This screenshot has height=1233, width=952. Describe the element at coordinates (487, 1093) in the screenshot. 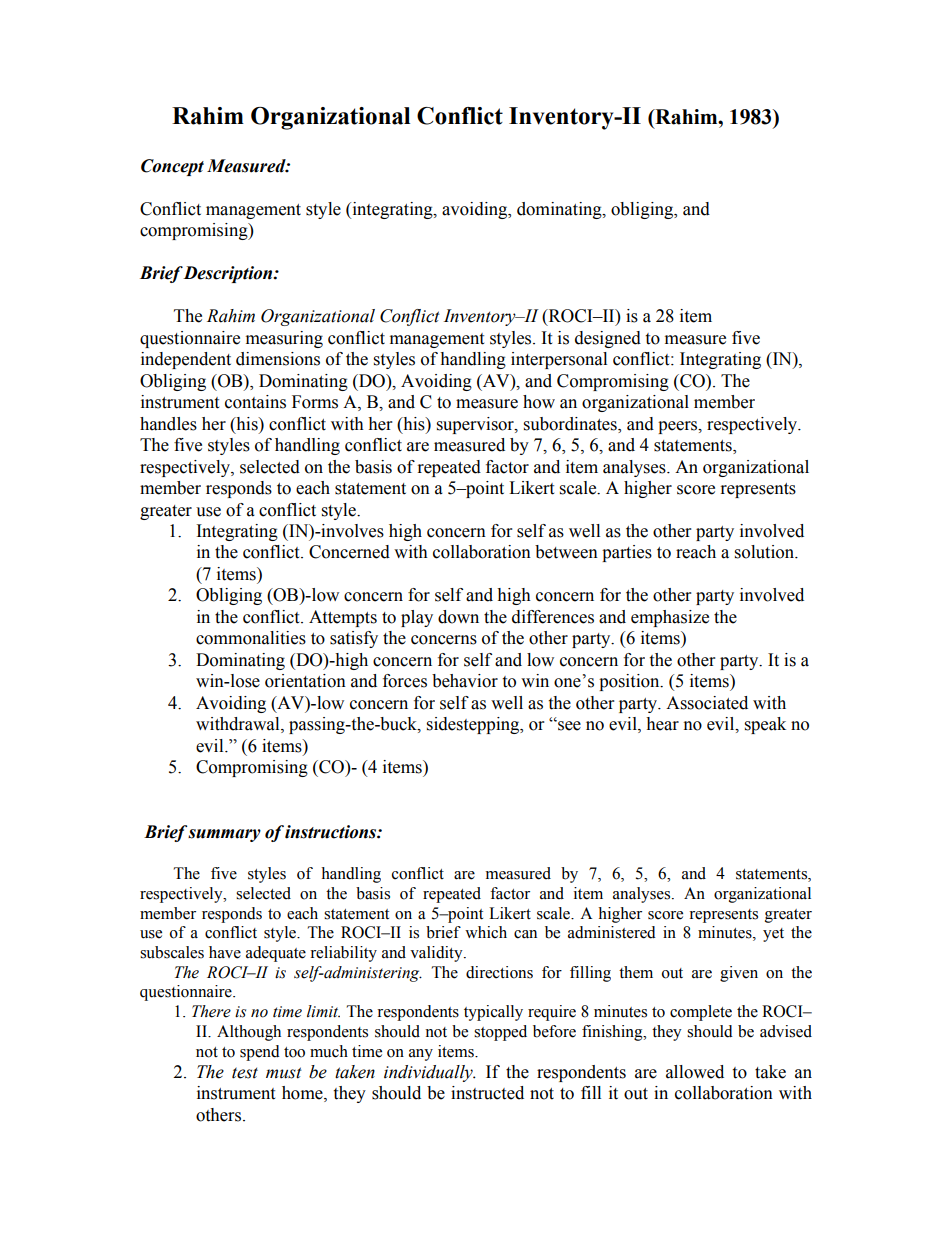

I see `instructed` at that location.
